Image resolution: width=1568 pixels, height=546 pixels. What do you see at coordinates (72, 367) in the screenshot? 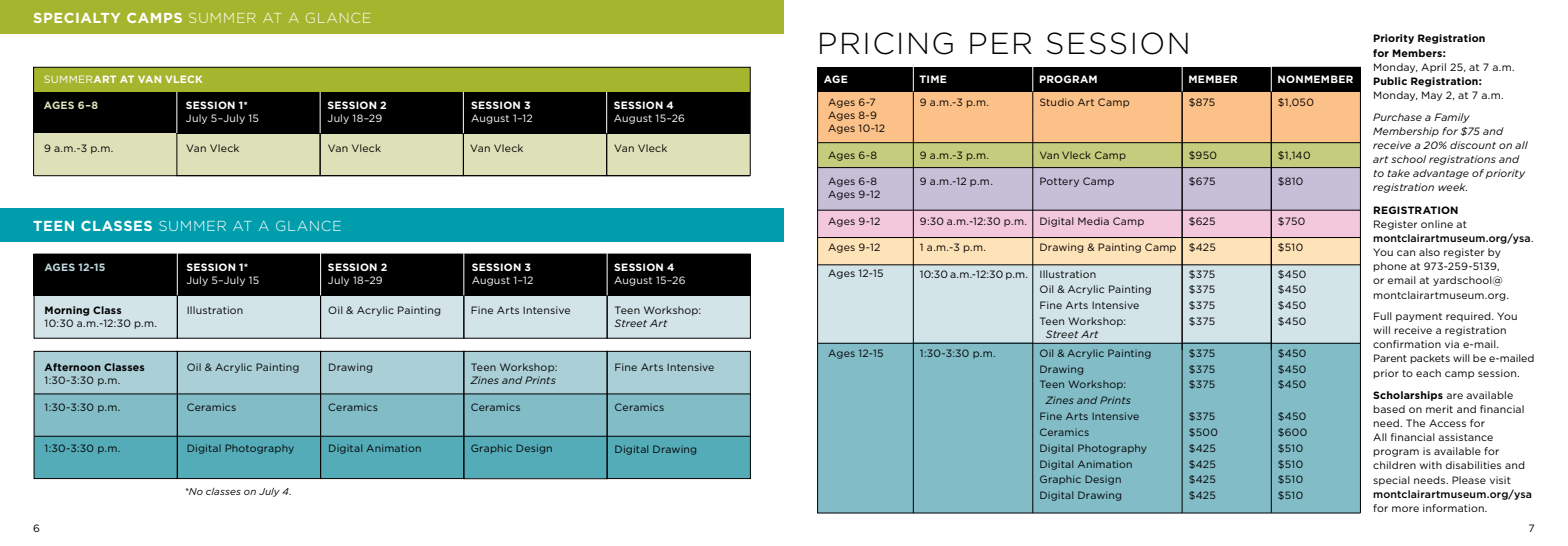
I see `Afternoon` at bounding box center [72, 367].
